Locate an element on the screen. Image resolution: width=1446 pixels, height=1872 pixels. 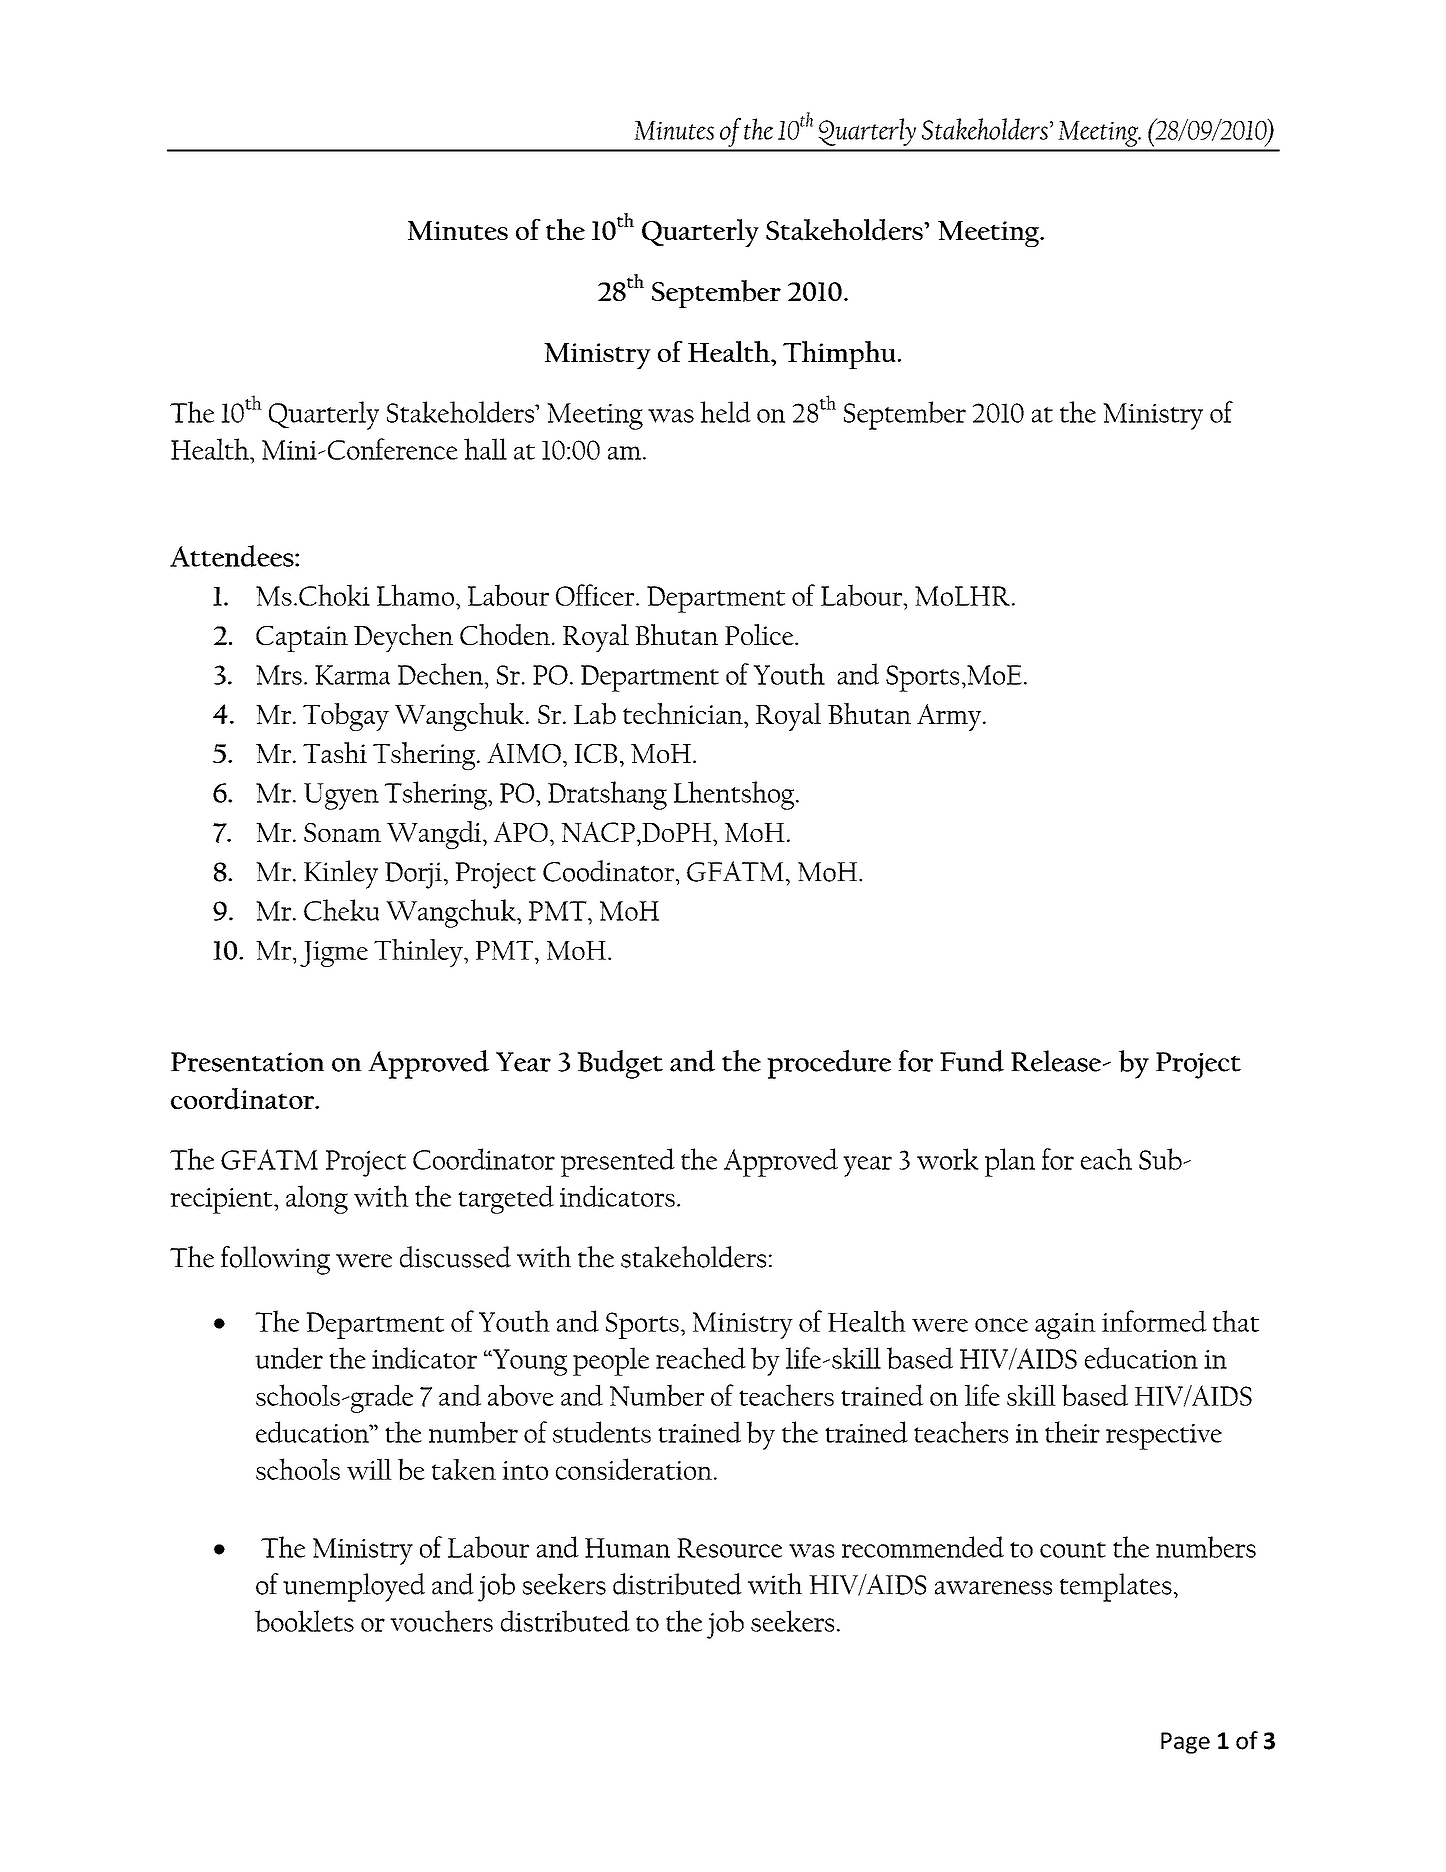
Resource is located at coordinates (729, 1548).
